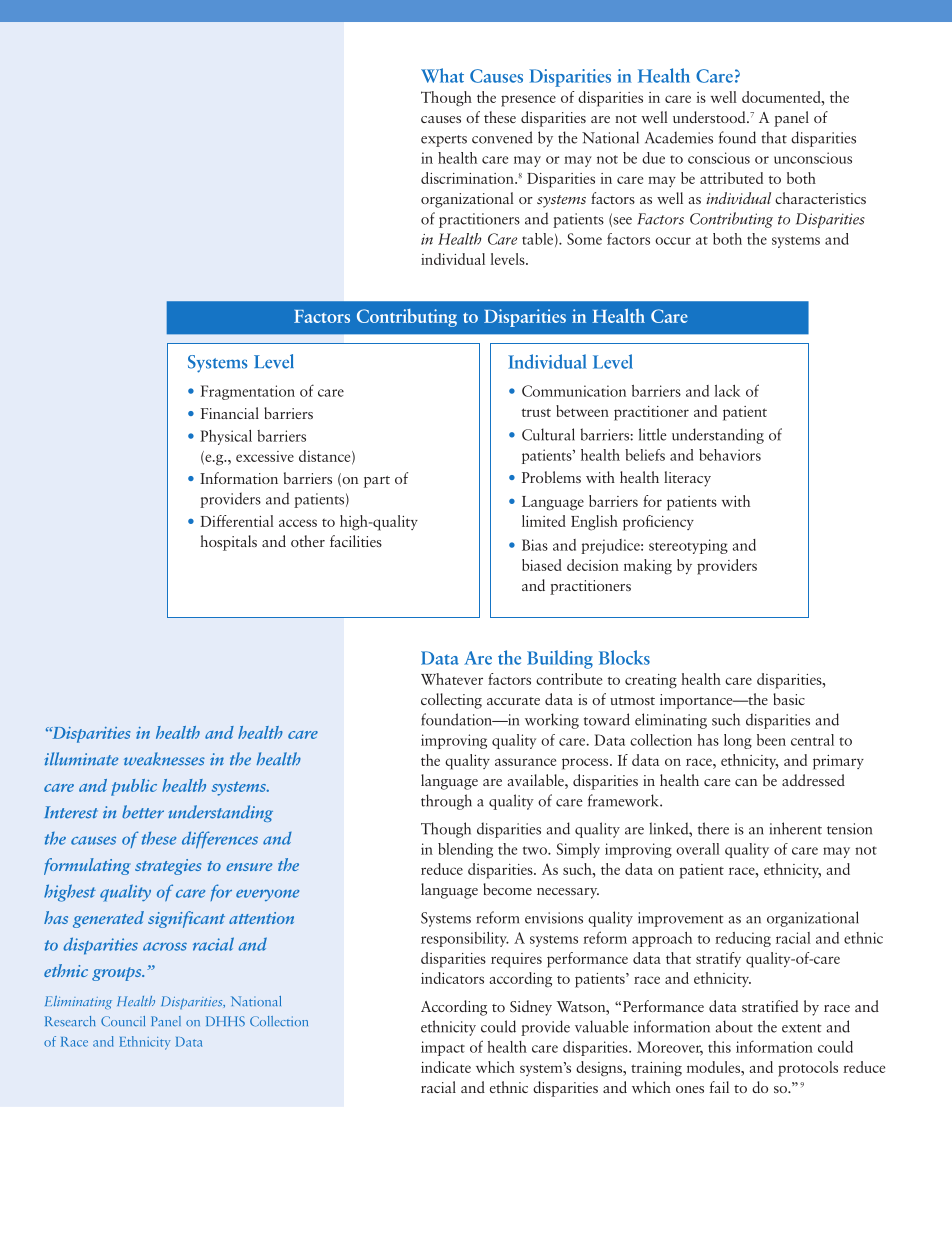 This screenshot has width=952, height=1233. I want to click on indicate, so click(446, 1067).
